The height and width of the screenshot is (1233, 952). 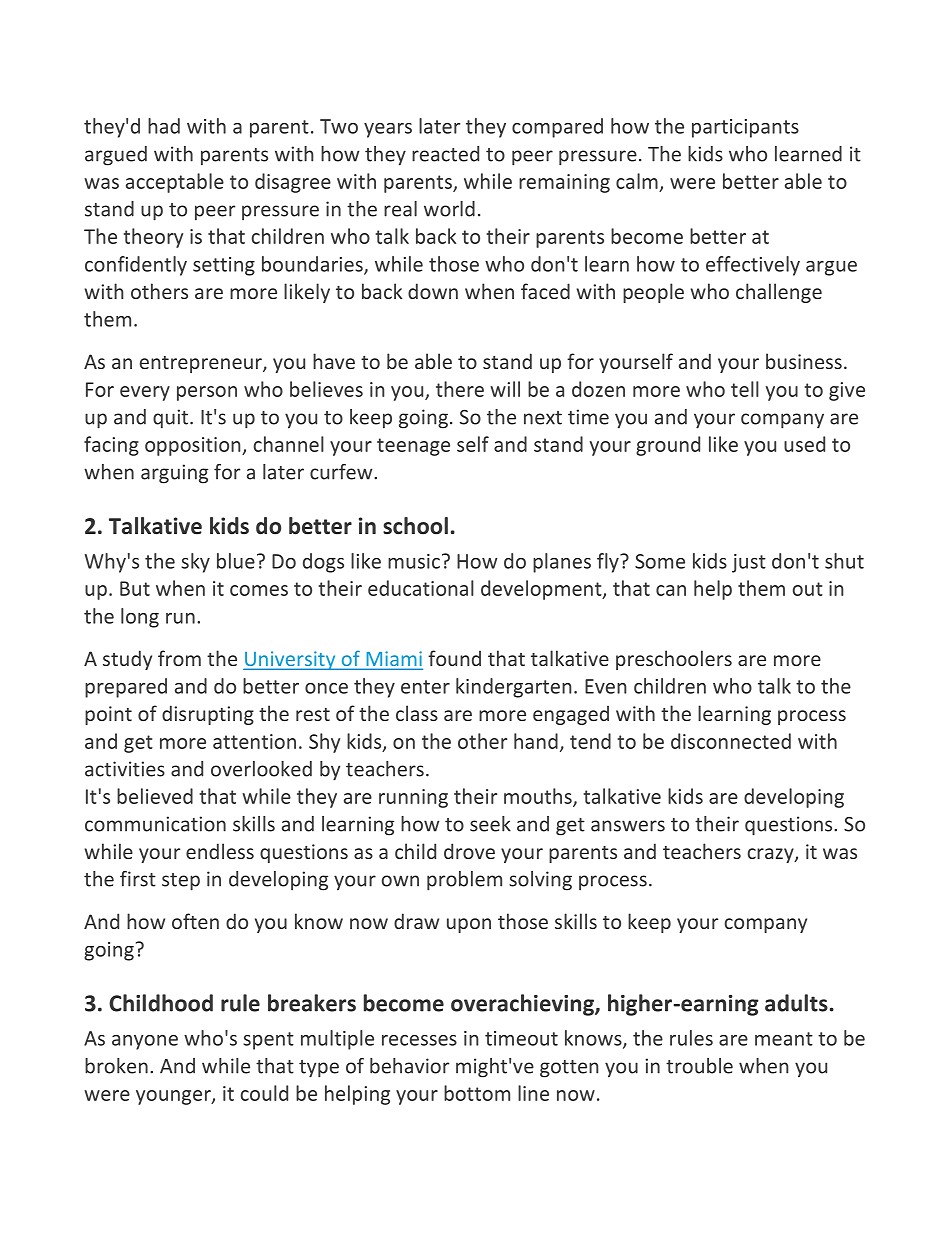 I want to click on long, so click(x=140, y=618).
